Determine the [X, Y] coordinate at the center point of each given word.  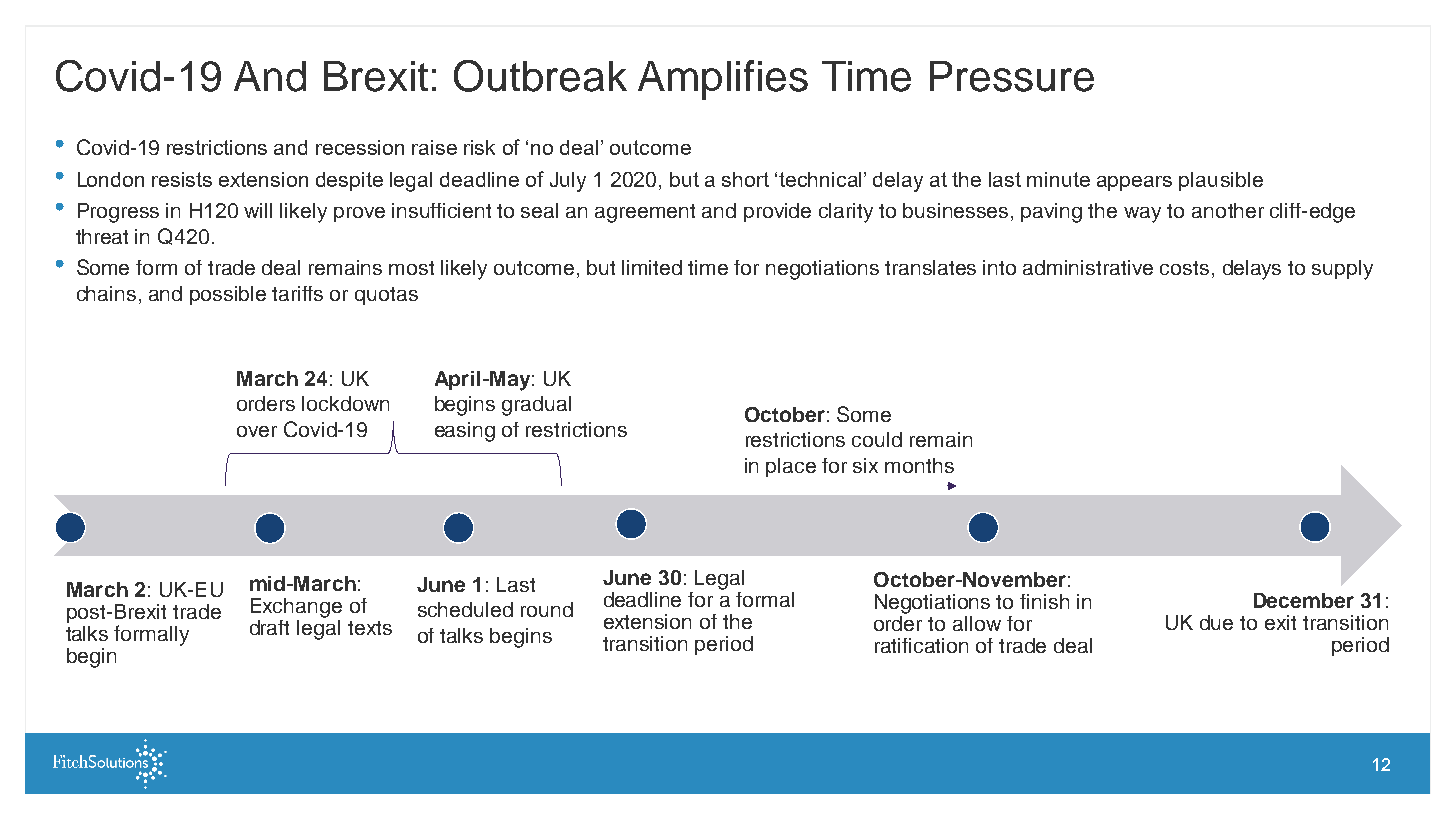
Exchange [296, 608]
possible [228, 295]
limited [652, 267]
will [258, 210]
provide [777, 212]
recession [360, 147]
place [791, 467]
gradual [536, 406]
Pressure [1012, 76]
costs [1184, 268]
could [877, 439]
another [1228, 210]
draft [269, 627]
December [1304, 600]
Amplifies [723, 80]
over [257, 431]
